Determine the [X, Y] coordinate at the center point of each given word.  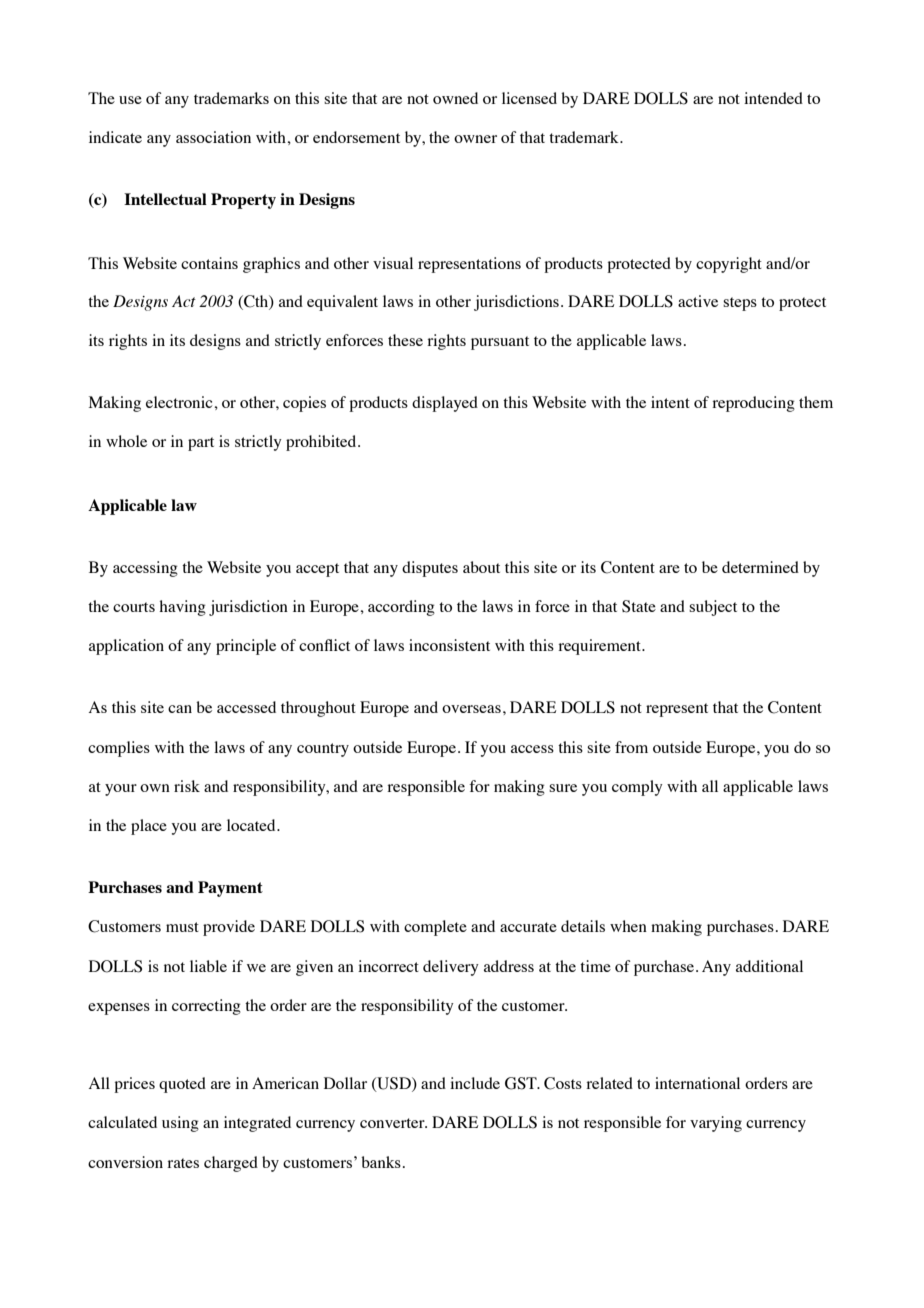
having [182, 608]
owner [475, 139]
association [213, 137]
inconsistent [449, 645]
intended [773, 98]
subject [713, 608]
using [180, 1124]
